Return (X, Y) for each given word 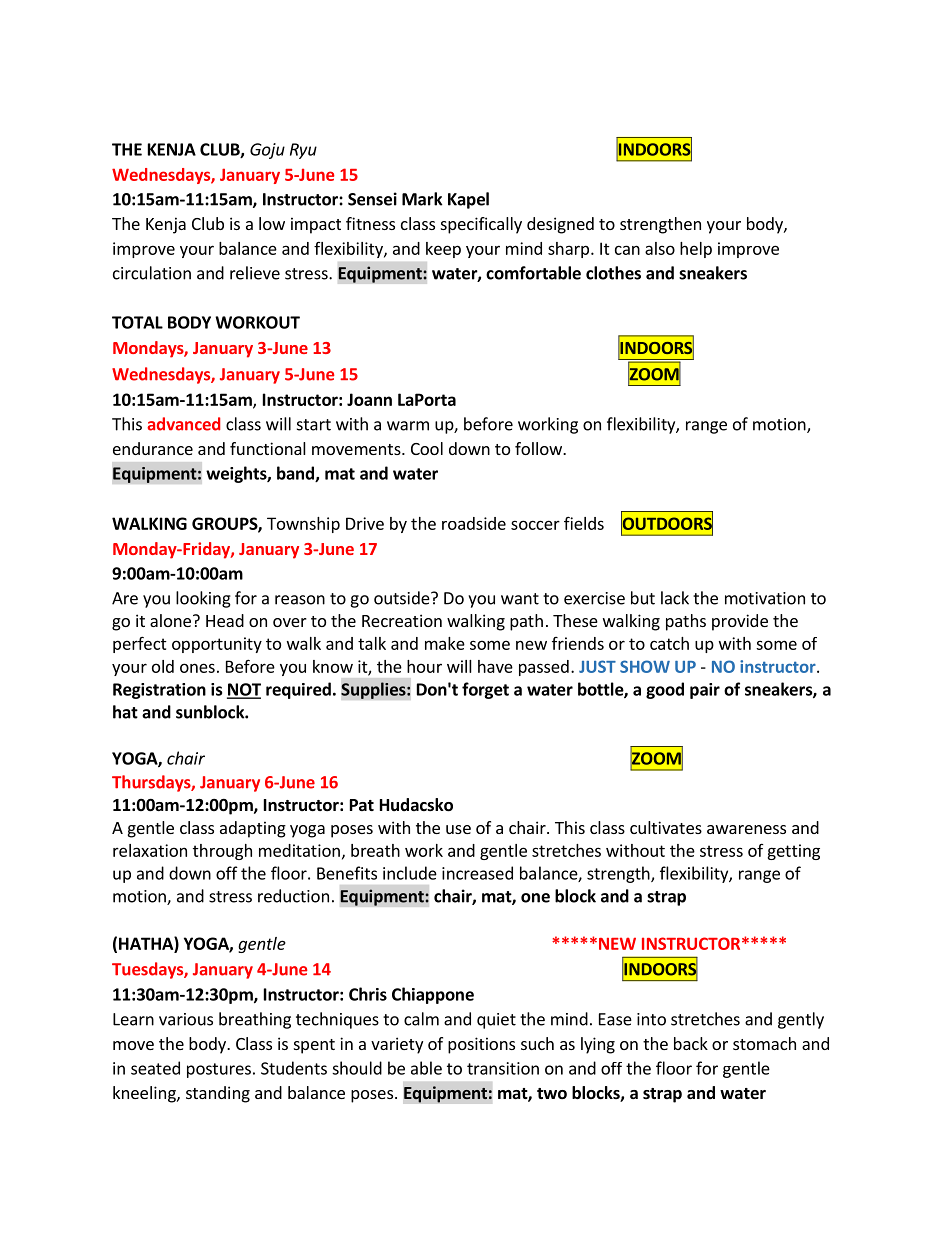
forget (485, 690)
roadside (474, 523)
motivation (765, 598)
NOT (244, 690)
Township (303, 525)
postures (219, 1070)
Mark (422, 199)
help (696, 250)
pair (705, 691)
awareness (746, 829)
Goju (267, 151)
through (222, 852)
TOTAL (137, 322)
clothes (613, 273)
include (410, 873)
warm (408, 426)
